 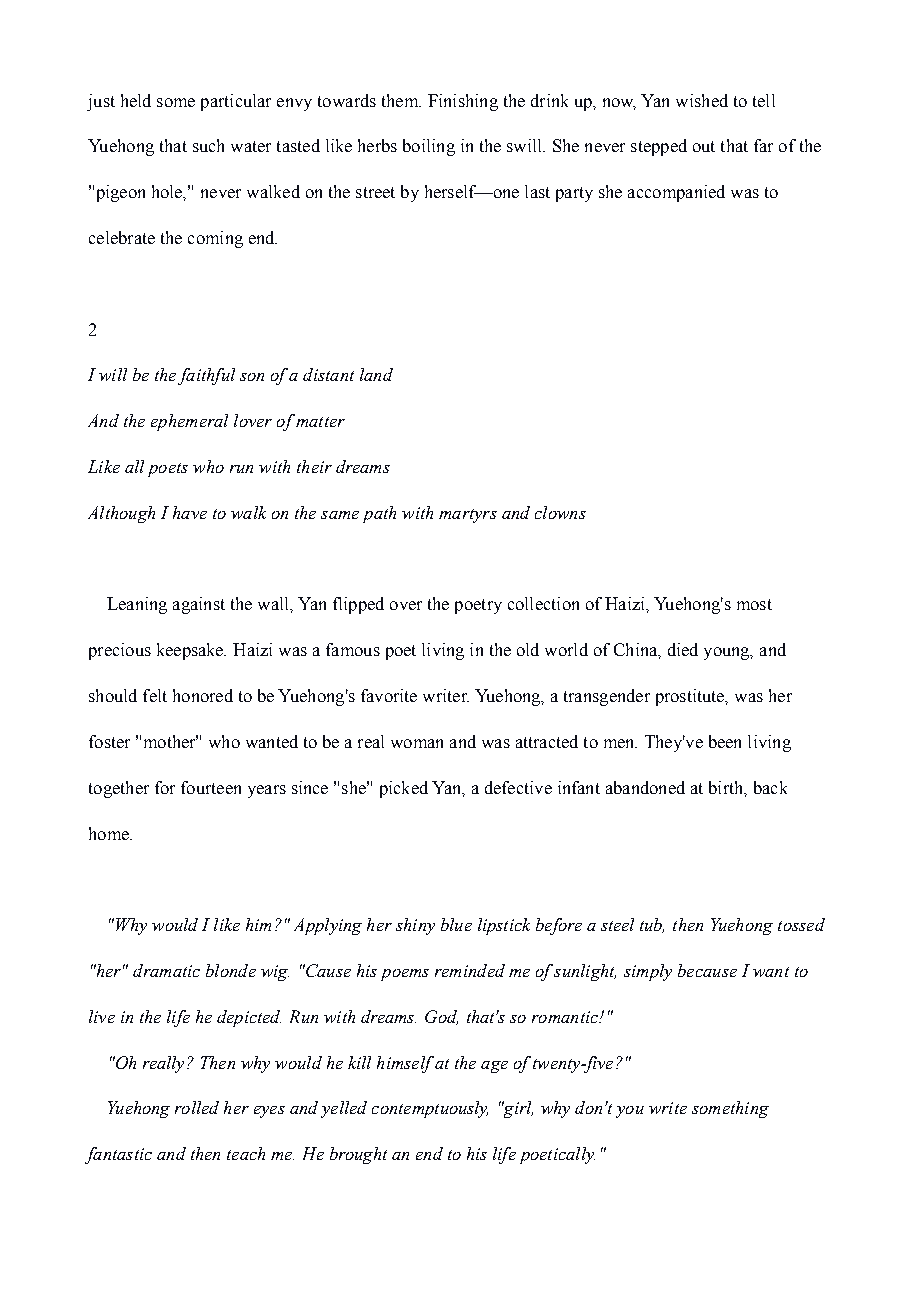 What do you see at coordinates (429, 147) in the screenshot?
I see `boiling` at bounding box center [429, 147].
